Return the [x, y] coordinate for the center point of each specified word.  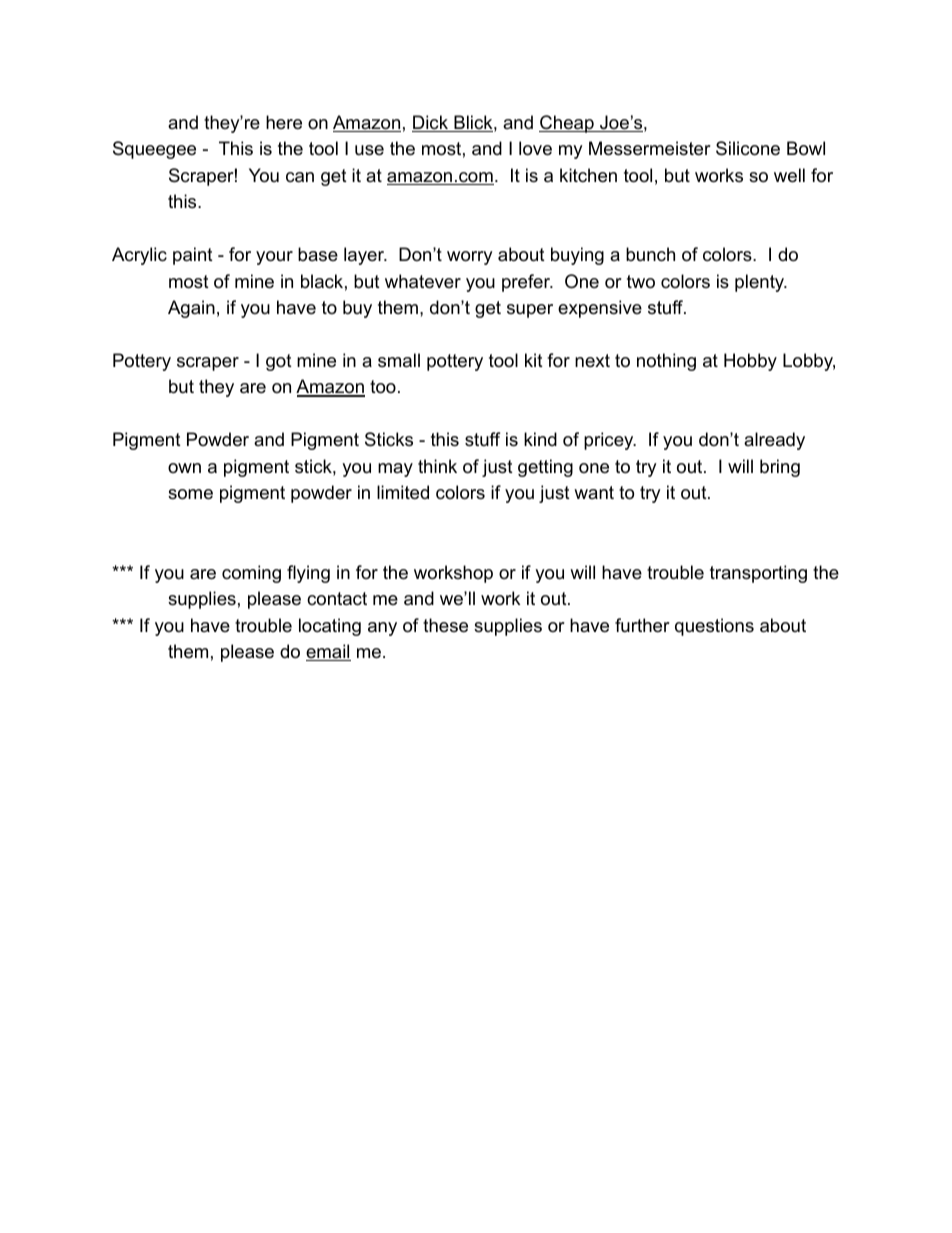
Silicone [748, 148]
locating [330, 627]
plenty [761, 283]
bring [780, 468]
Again [191, 309]
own [184, 468]
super [530, 311]
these [445, 625]
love [535, 148]
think [437, 466]
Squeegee [154, 150]
